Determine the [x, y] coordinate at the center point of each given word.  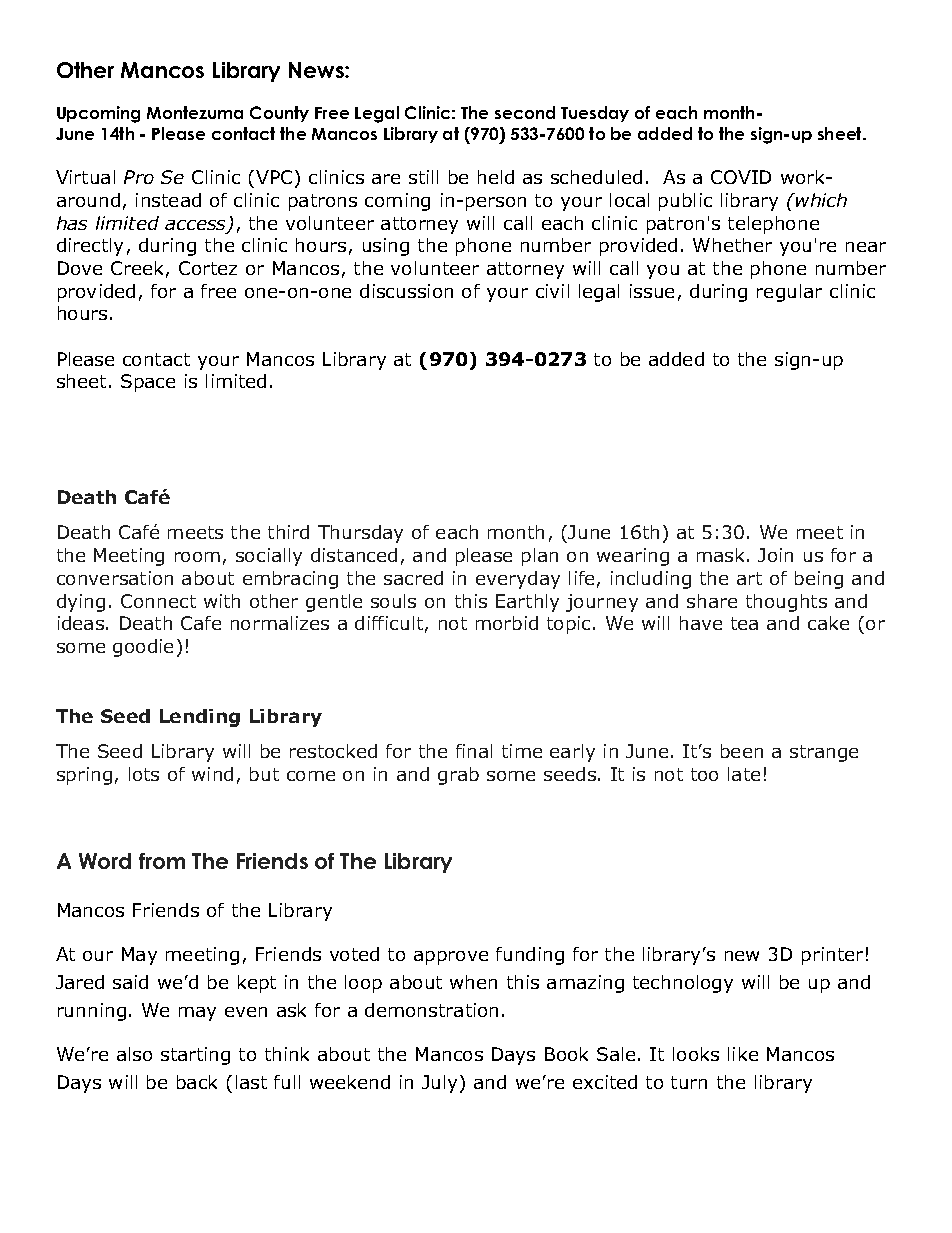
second [525, 112]
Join [775, 555]
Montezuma [195, 112]
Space [148, 383]
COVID [741, 177]
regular [789, 293]
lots [144, 774]
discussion [406, 291]
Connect [158, 601]
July [441, 1084]
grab [458, 776]
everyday [518, 580]
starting [195, 1056]
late [744, 774]
